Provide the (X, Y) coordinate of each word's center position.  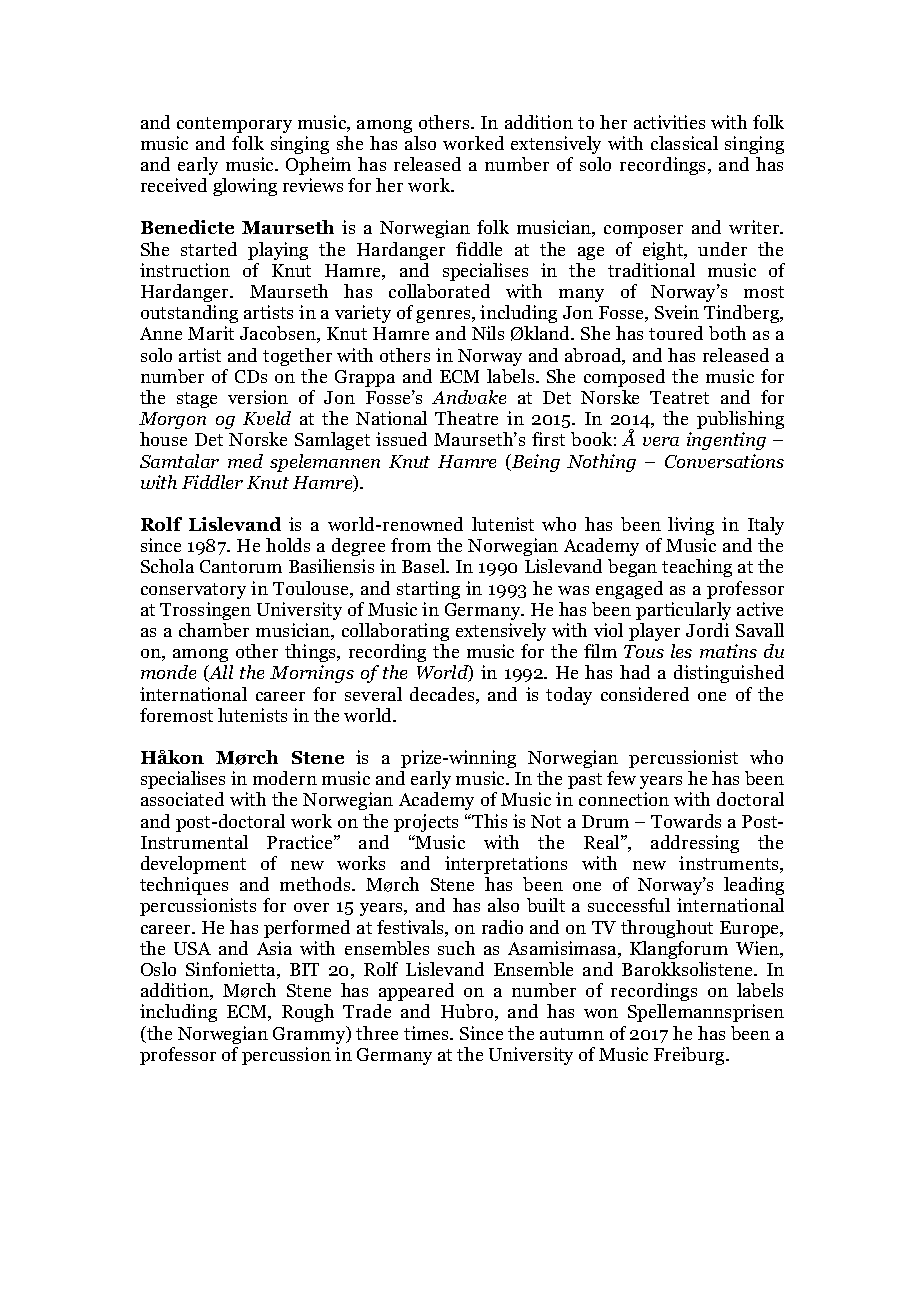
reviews (313, 185)
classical (684, 143)
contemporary (234, 125)
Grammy (310, 1035)
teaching (697, 568)
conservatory (193, 591)
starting (428, 590)
